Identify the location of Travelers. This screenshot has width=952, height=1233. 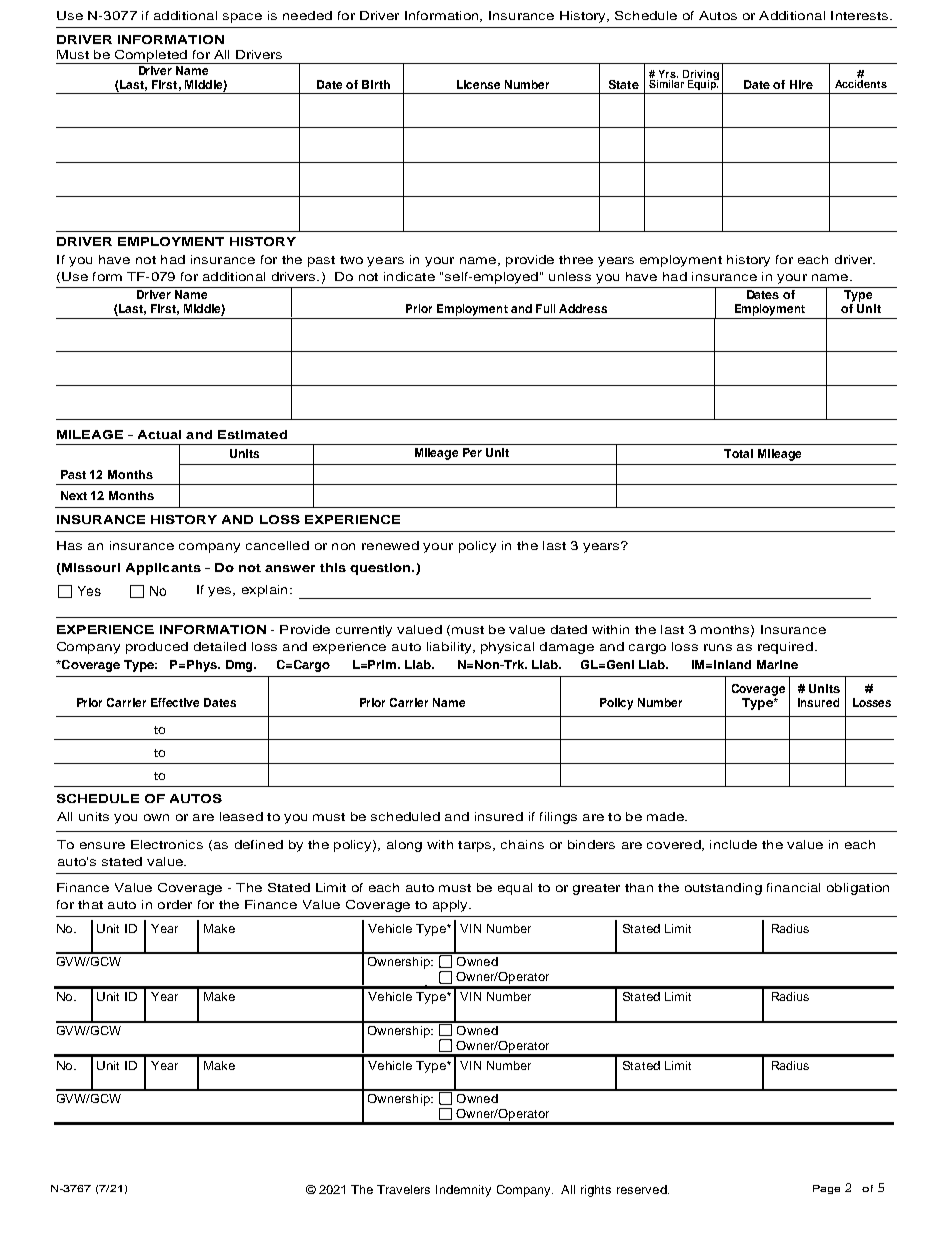
(403, 1189).
